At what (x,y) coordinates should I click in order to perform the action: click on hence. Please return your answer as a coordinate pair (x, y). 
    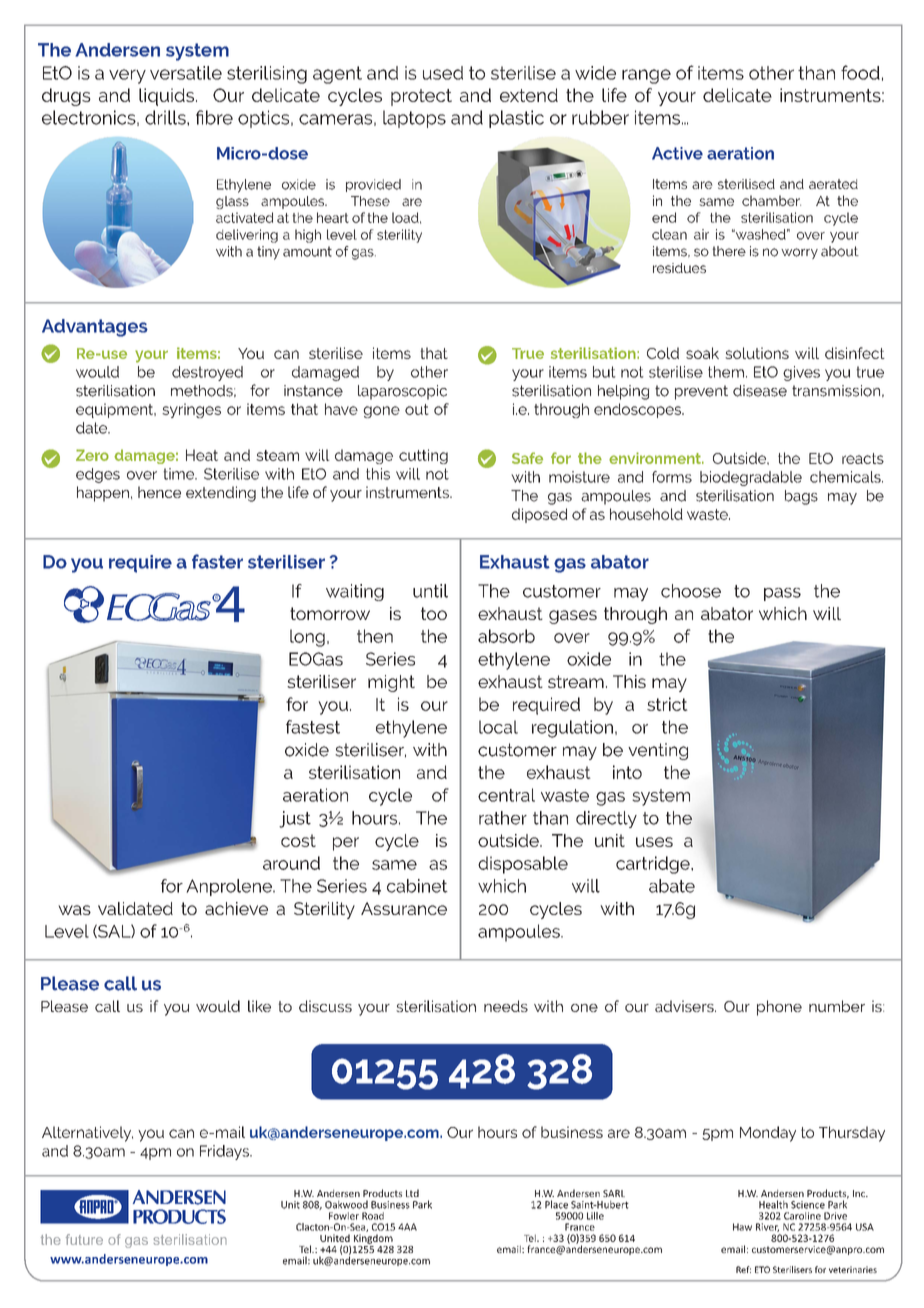
    Looking at the image, I should click on (159, 492).
